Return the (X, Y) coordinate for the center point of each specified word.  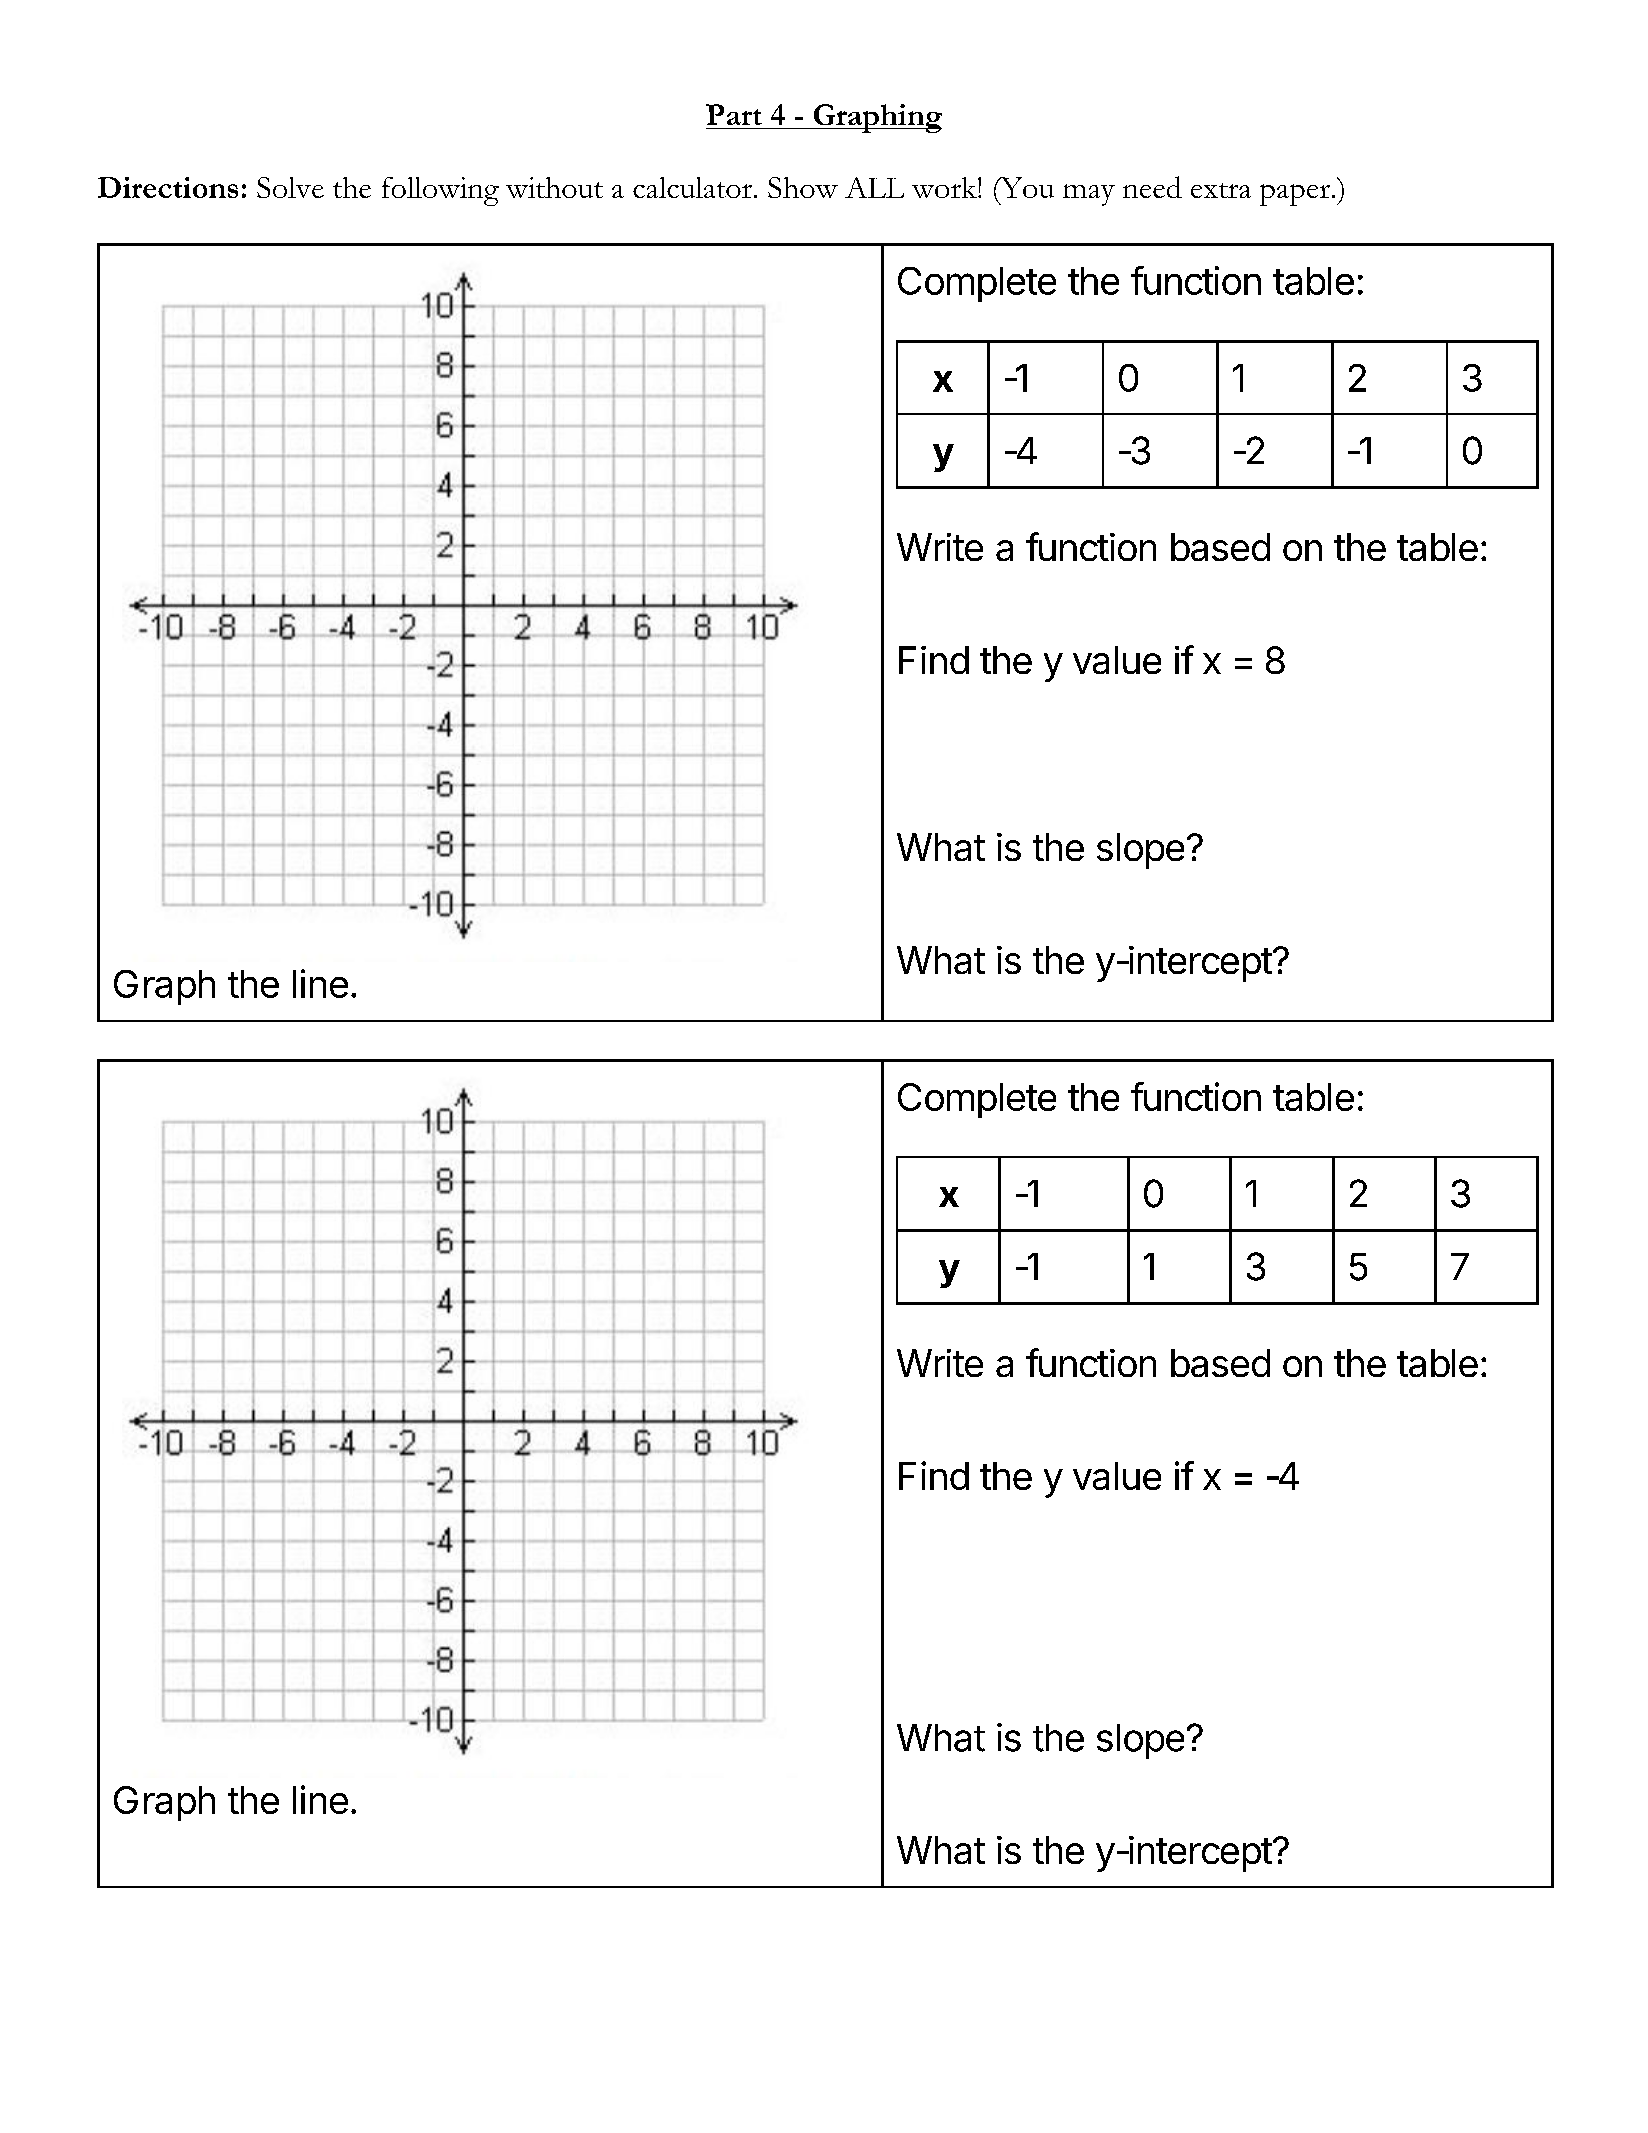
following (440, 191)
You (1026, 187)
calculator (694, 187)
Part (734, 114)
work (945, 187)
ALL (874, 187)
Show (803, 187)
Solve (290, 187)
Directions (168, 187)
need (1152, 187)
